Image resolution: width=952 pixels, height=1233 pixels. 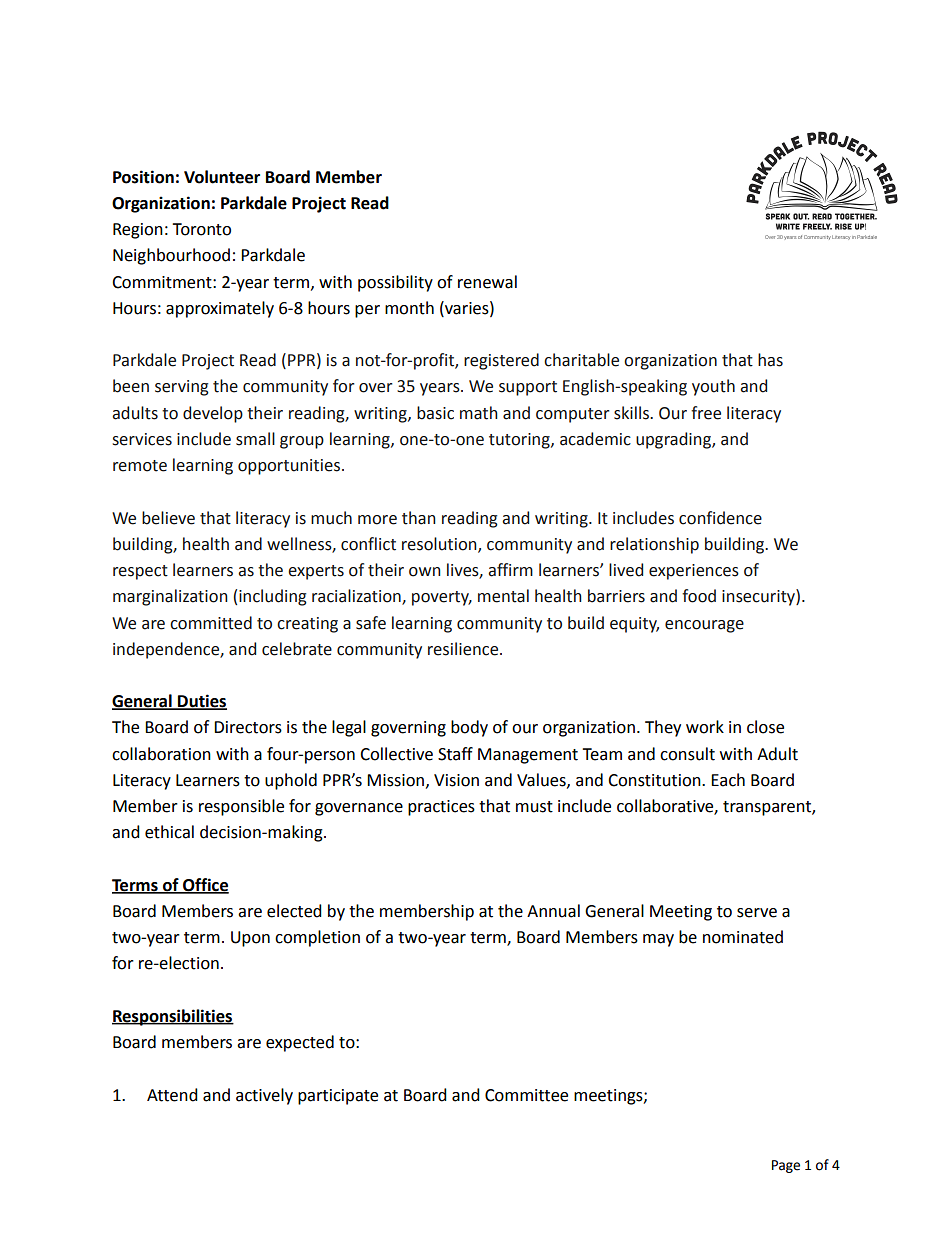 I want to click on Page, so click(x=786, y=1166).
